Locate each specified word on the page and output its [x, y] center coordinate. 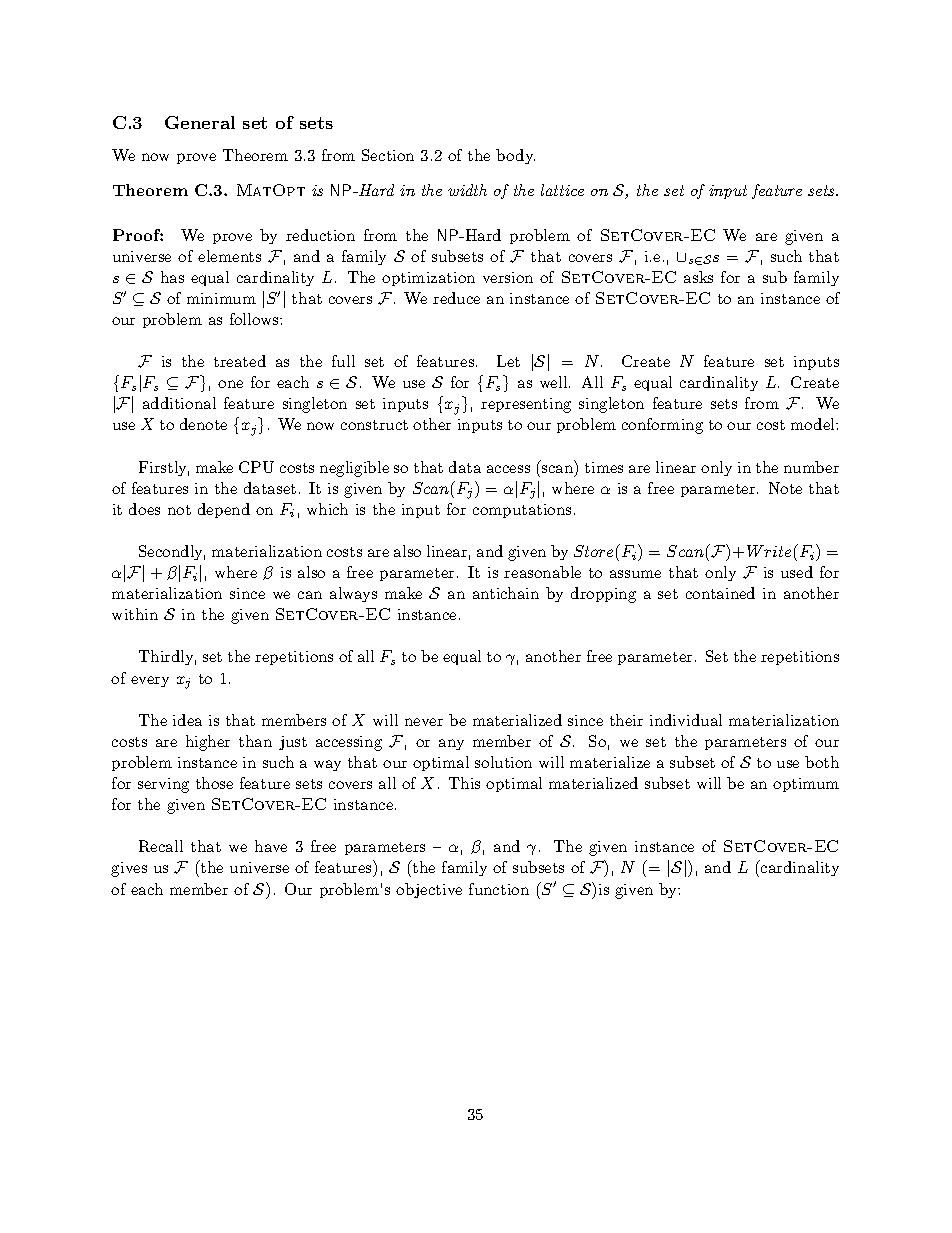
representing [526, 405]
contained [720, 593]
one [230, 384]
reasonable [542, 572]
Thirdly [167, 657]
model [814, 424]
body [515, 156]
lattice [562, 190]
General [200, 122]
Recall [161, 846]
